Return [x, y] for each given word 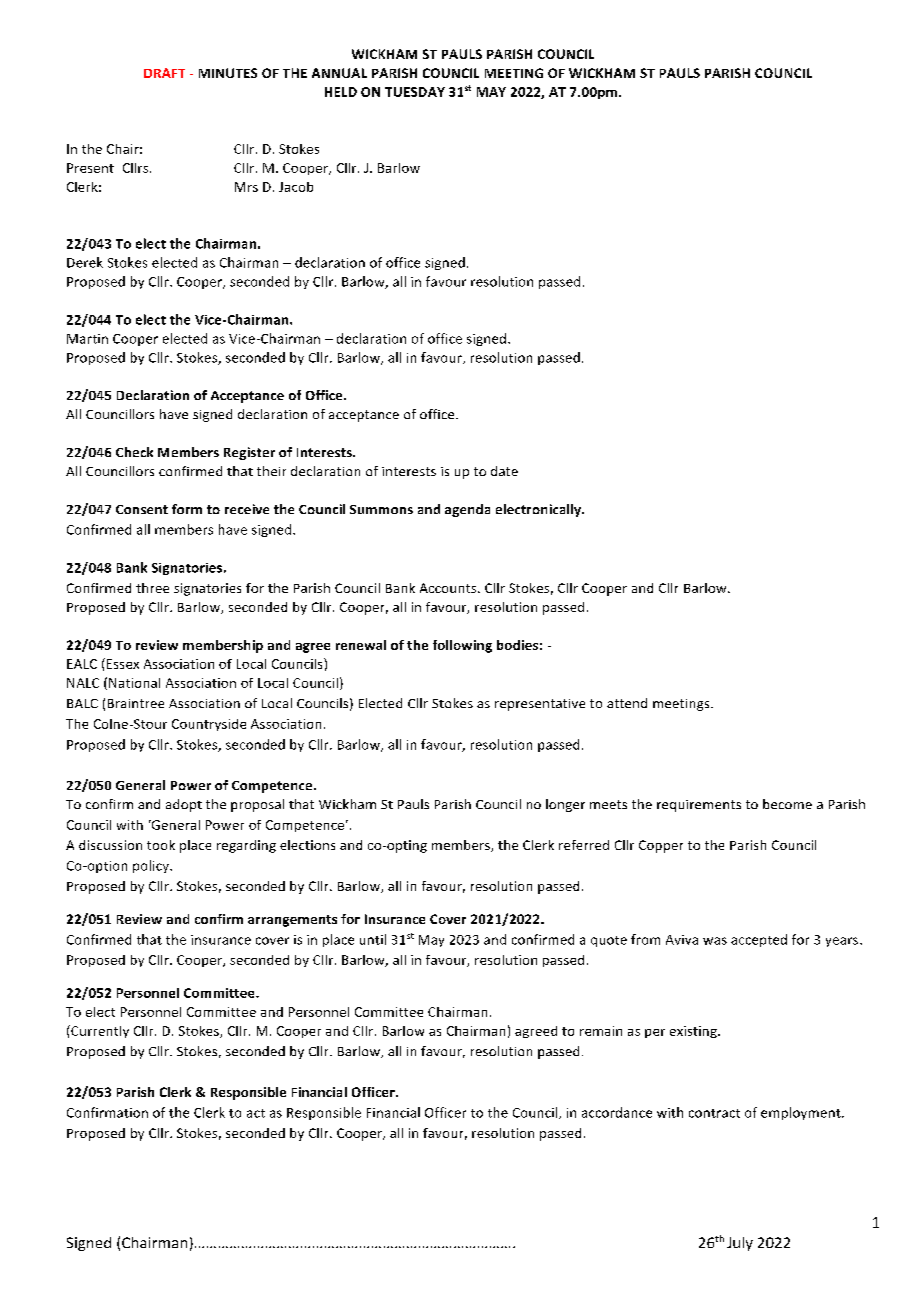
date [504, 471]
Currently [99, 1031]
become [787, 804]
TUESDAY [415, 92]
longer [565, 805]
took [161, 845]
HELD [341, 92]
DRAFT [164, 73]
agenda [467, 510]
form [187, 509]
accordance [617, 1112]
